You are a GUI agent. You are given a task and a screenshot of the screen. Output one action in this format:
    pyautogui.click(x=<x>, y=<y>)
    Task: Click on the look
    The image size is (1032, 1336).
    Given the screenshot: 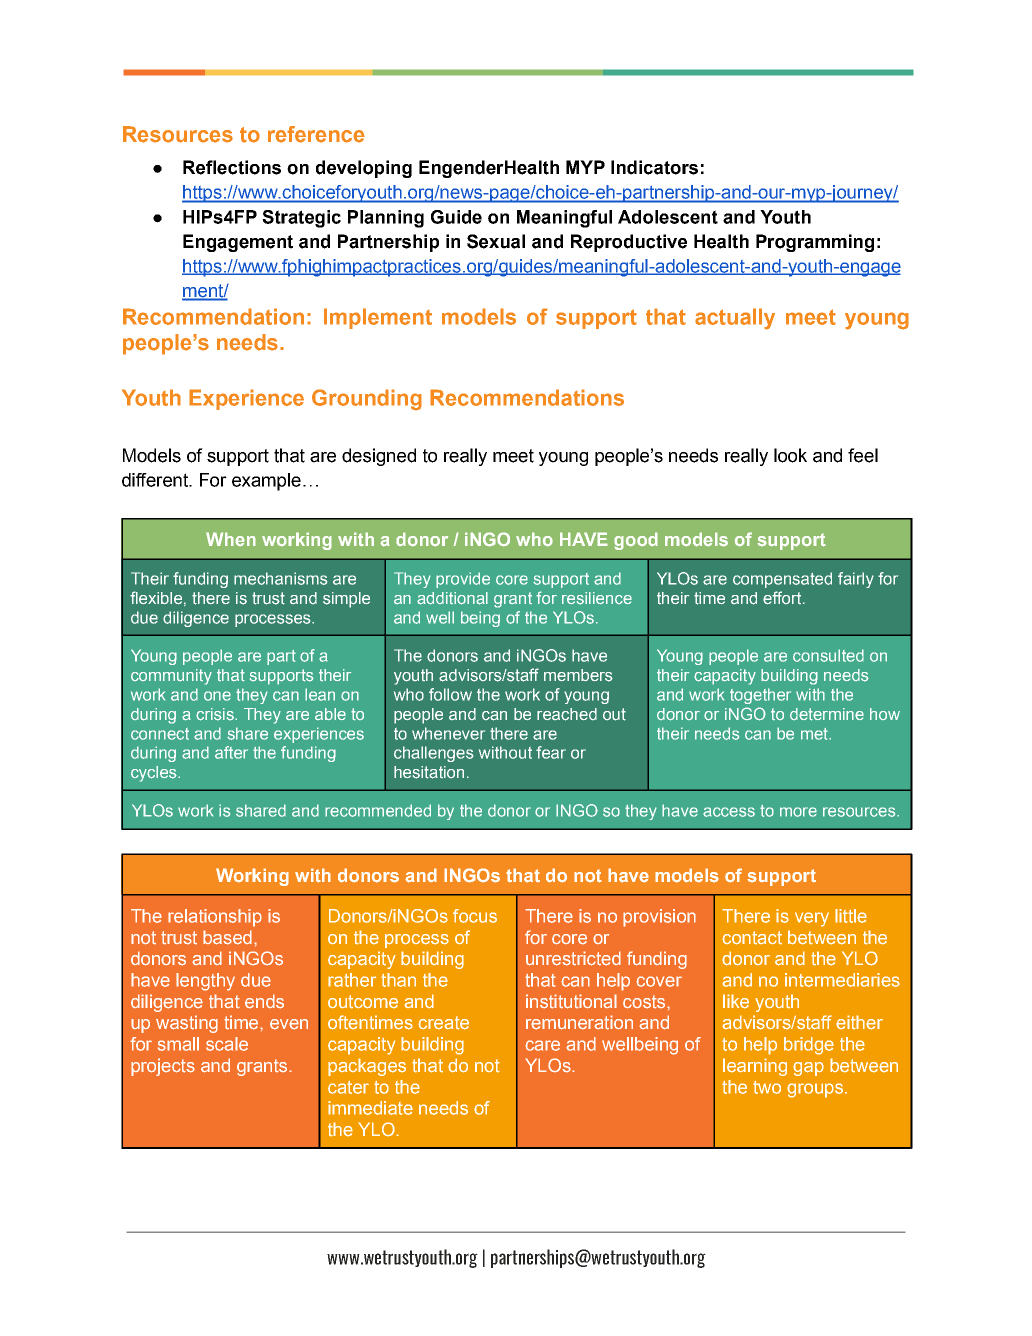 What is the action you would take?
    pyautogui.click(x=790, y=455)
